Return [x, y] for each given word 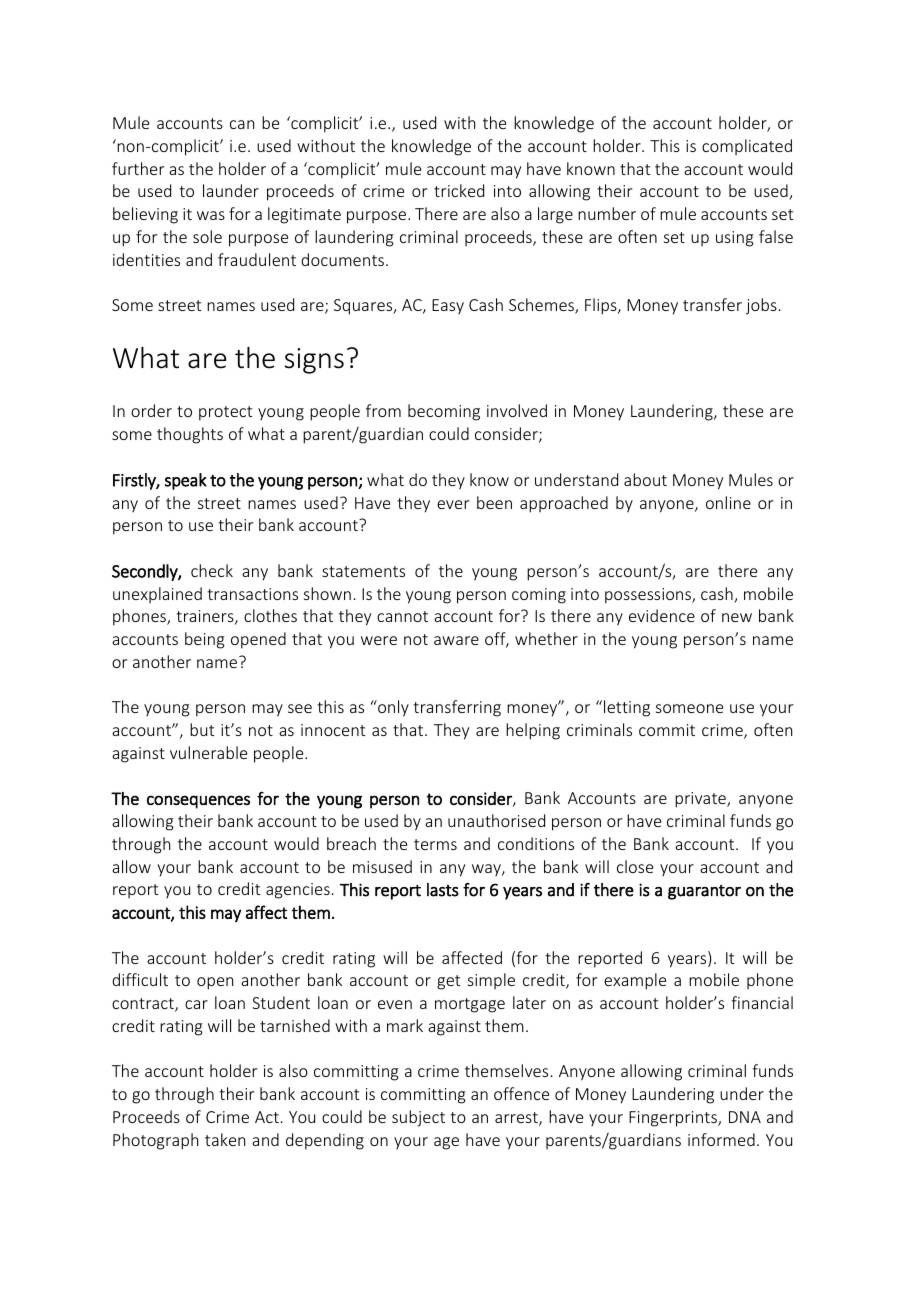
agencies [298, 891]
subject [418, 1118]
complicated [747, 147]
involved [517, 410]
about [645, 479]
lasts [443, 890]
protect [225, 413]
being [205, 640]
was [211, 215]
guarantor [704, 892]
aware [456, 640]
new [737, 617]
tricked [459, 190]
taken [225, 1139]
